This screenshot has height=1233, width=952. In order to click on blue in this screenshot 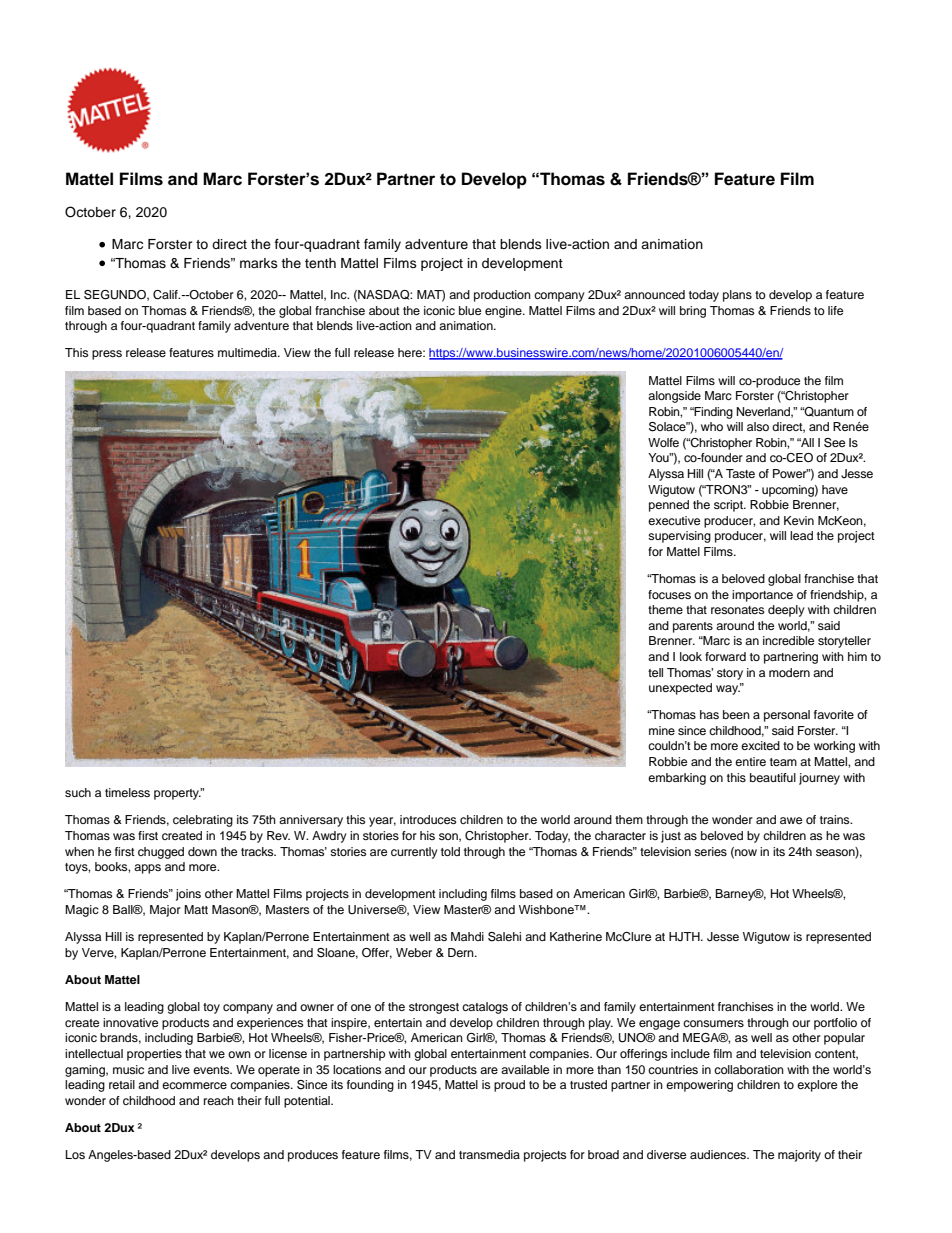, I will do `click(470, 310)`.
